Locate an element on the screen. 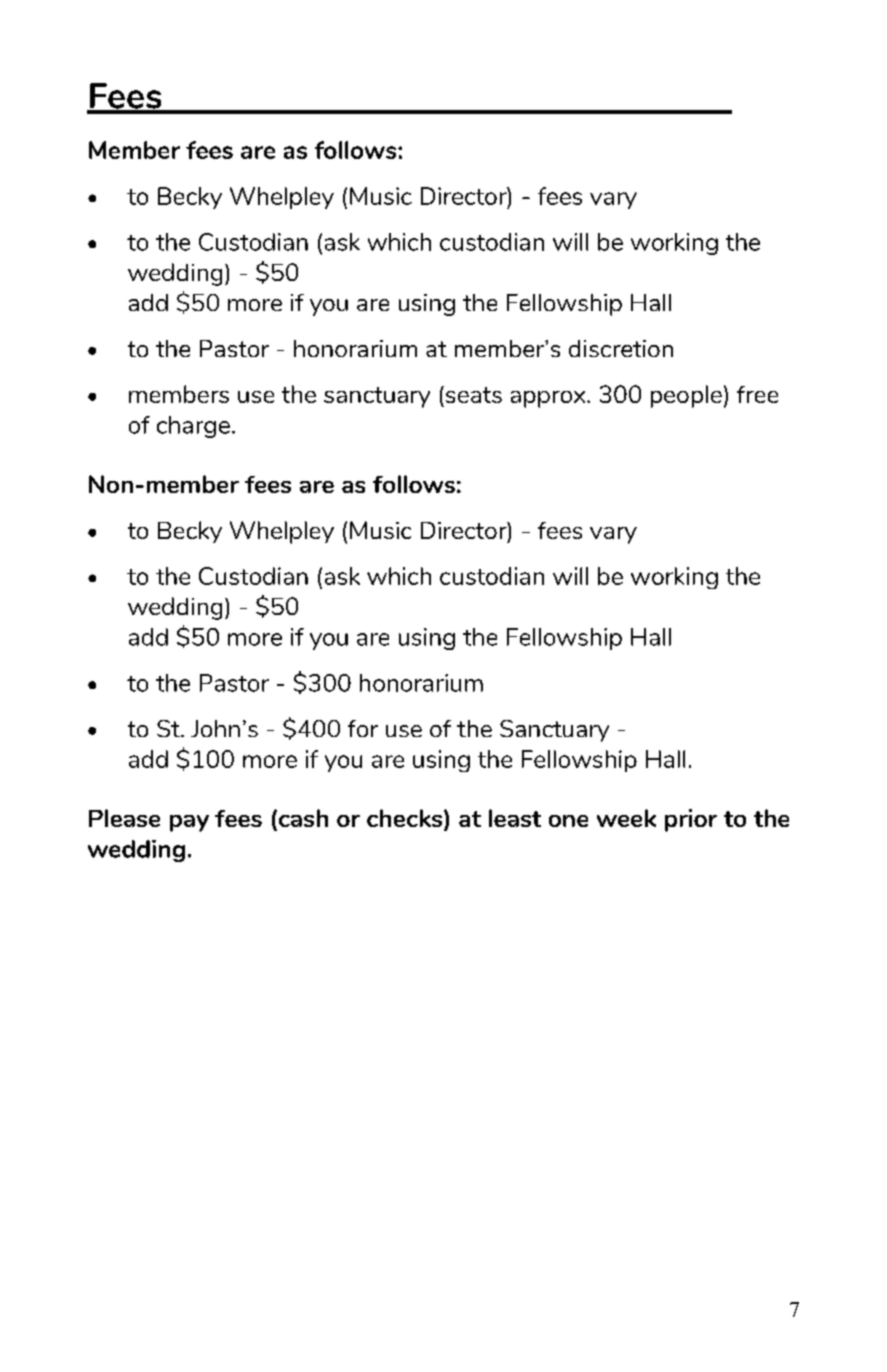 The image size is (887, 1372). prior is located at coordinates (691, 820).
